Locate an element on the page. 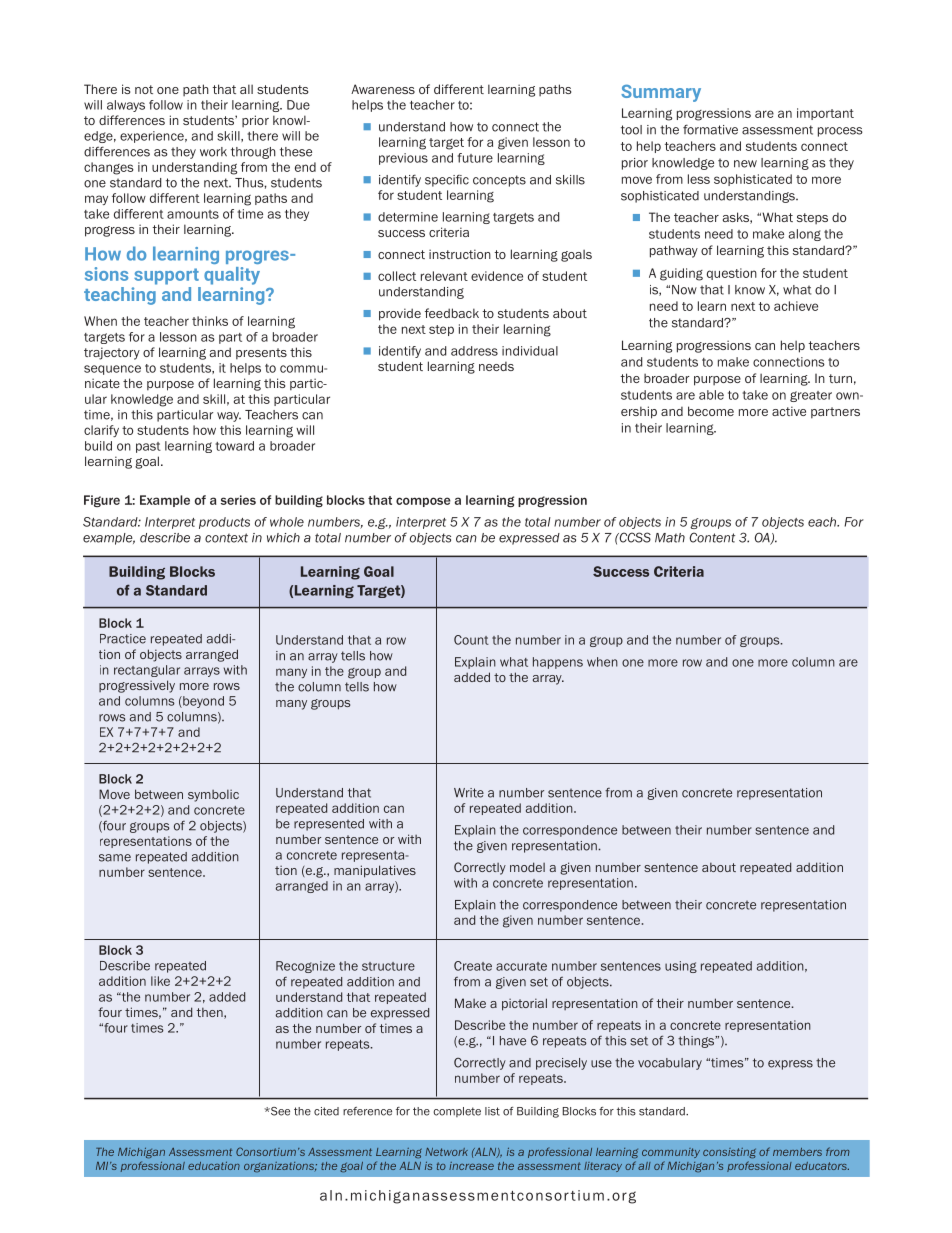  Content is located at coordinates (712, 537).
